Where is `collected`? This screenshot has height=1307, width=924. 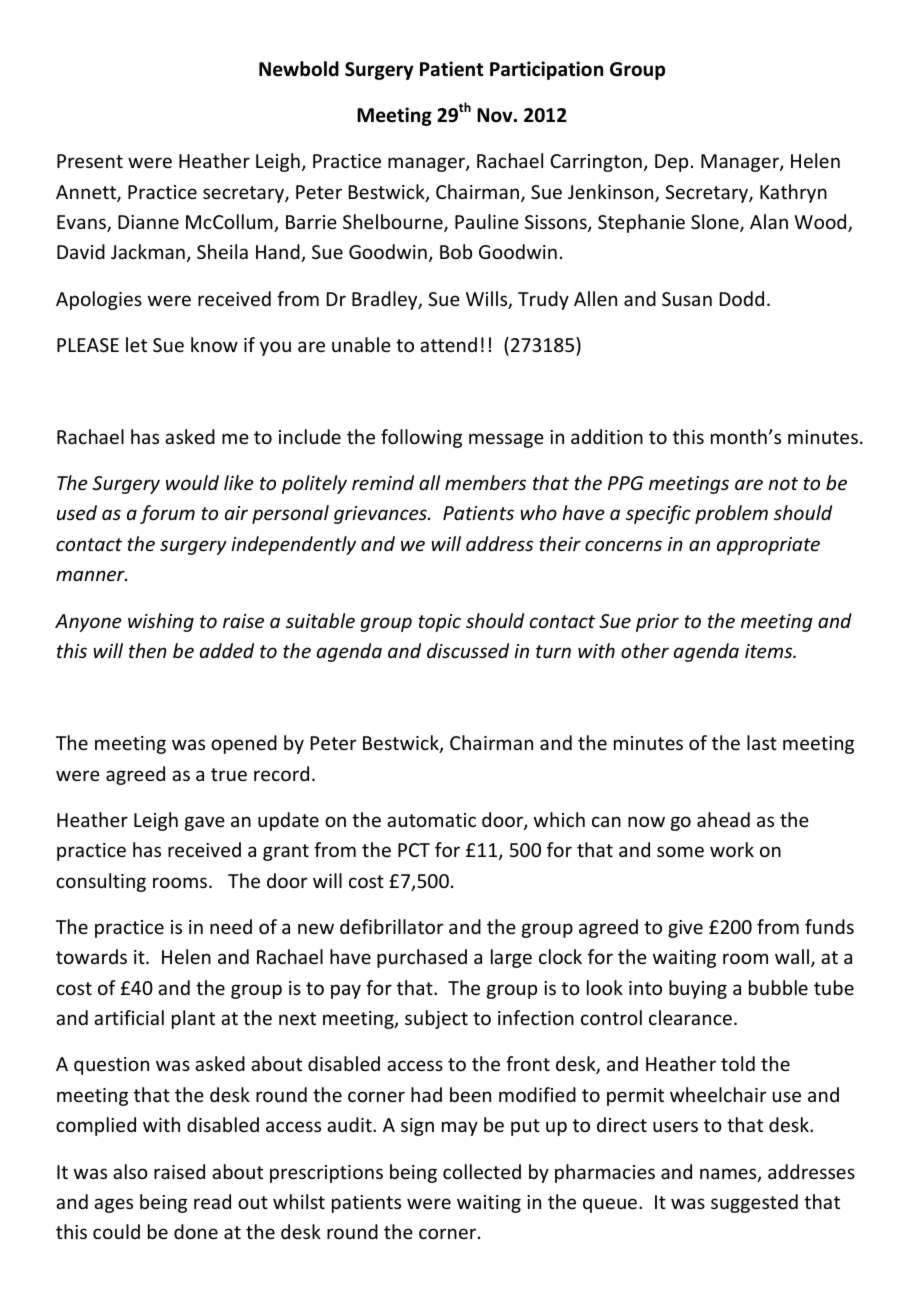 collected is located at coordinates (482, 1171).
